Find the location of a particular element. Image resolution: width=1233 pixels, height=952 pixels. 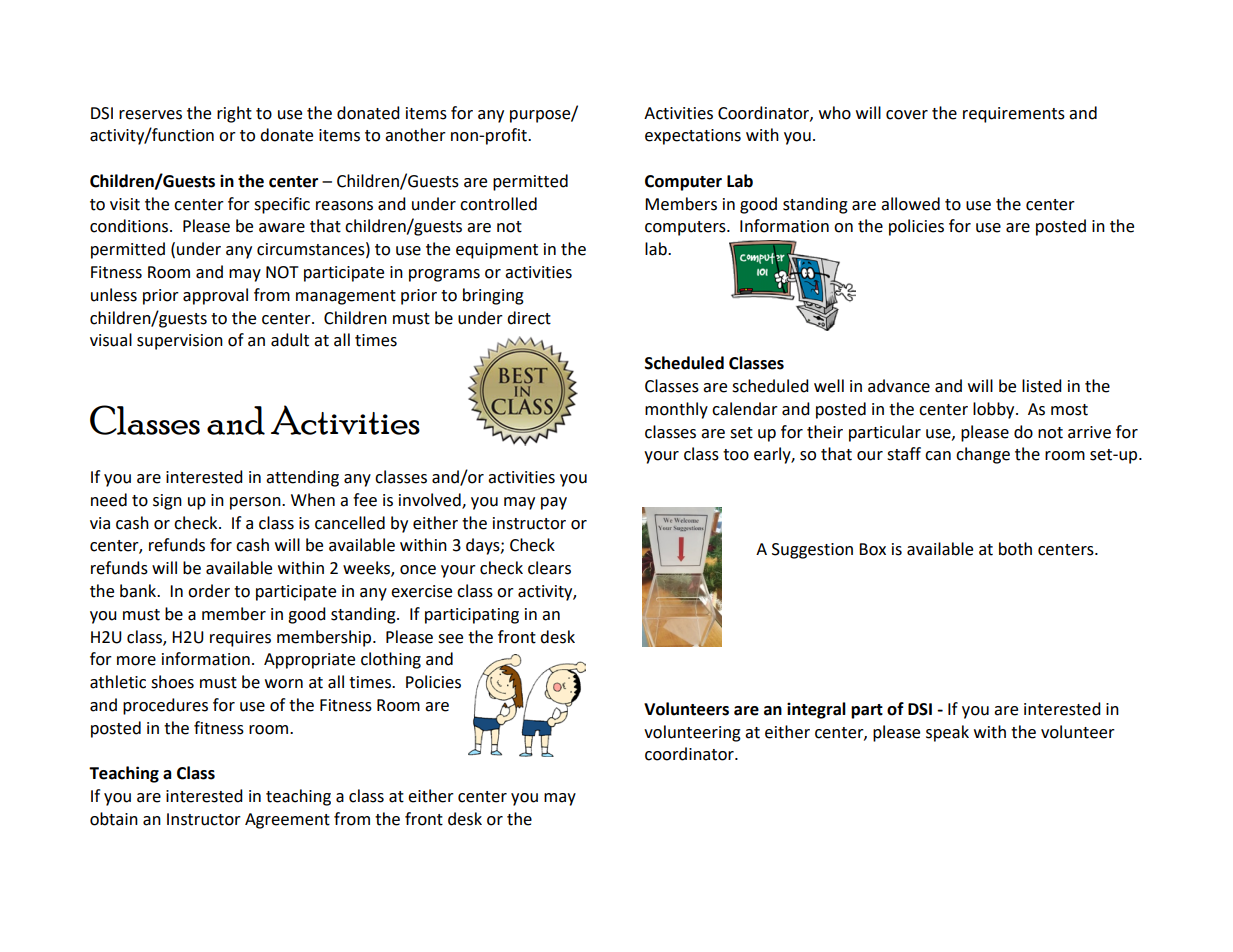

requirements is located at coordinates (1014, 115).
